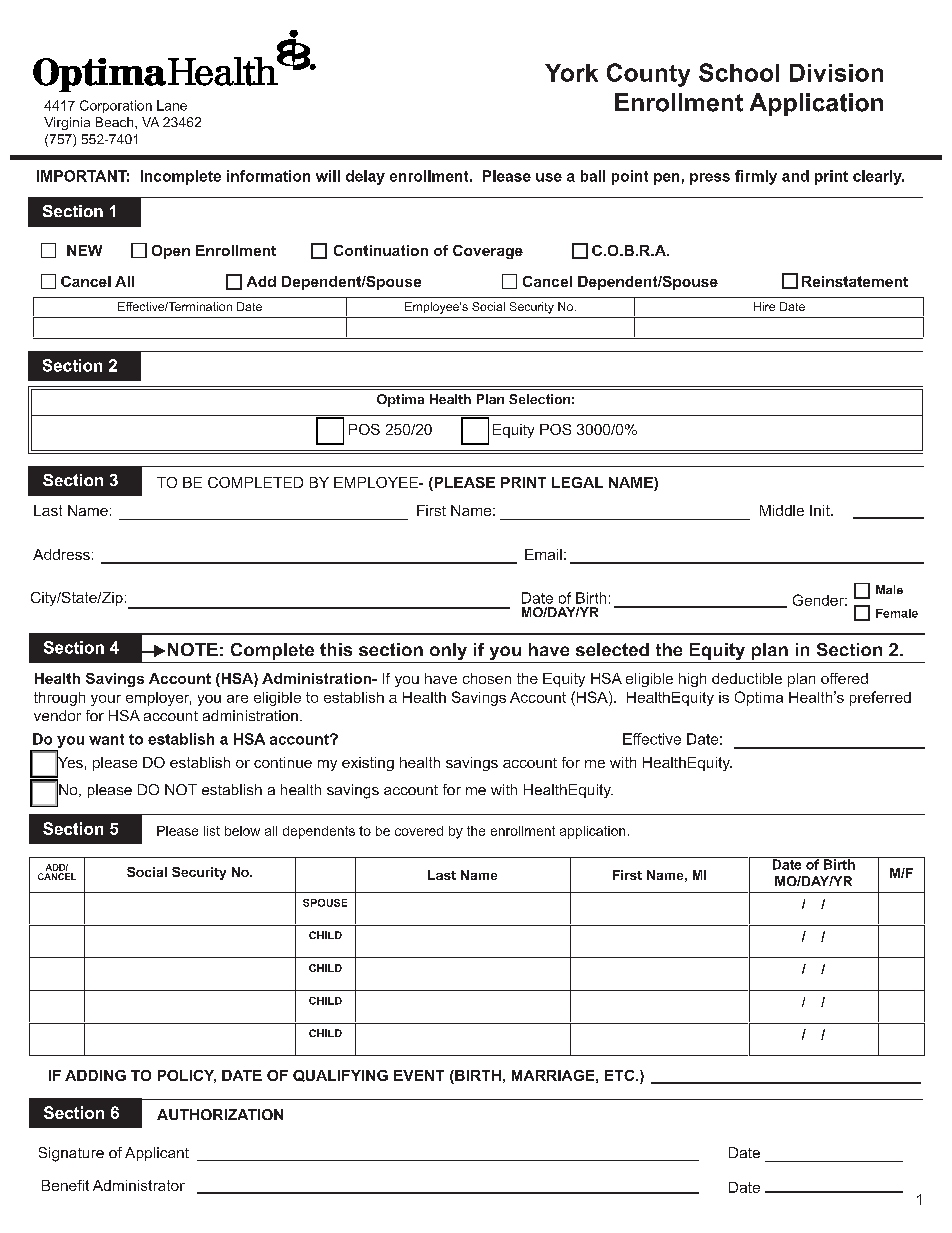  I want to click on preferred, so click(880, 698).
